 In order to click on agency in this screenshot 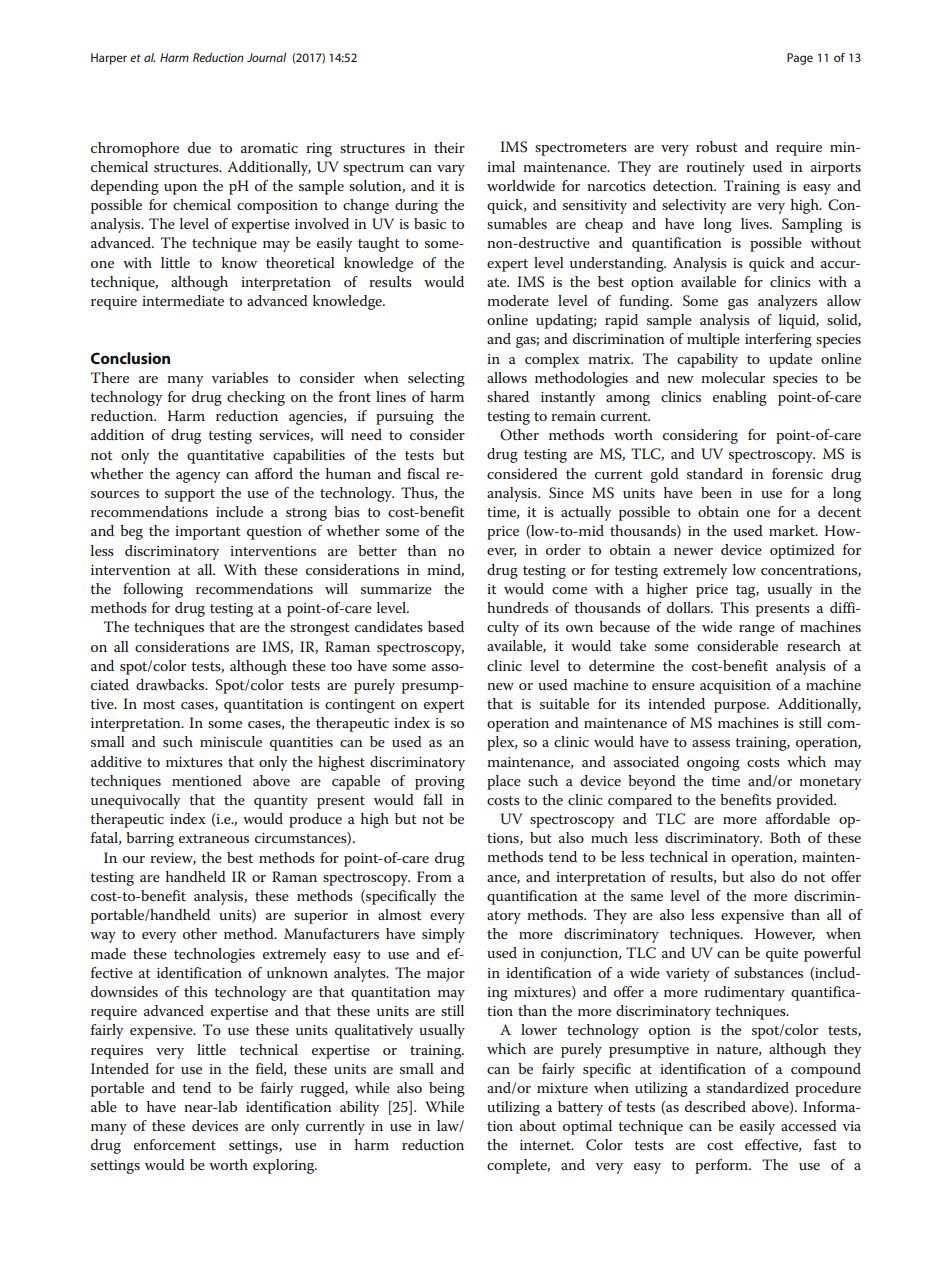, I will do `click(198, 477)`.
